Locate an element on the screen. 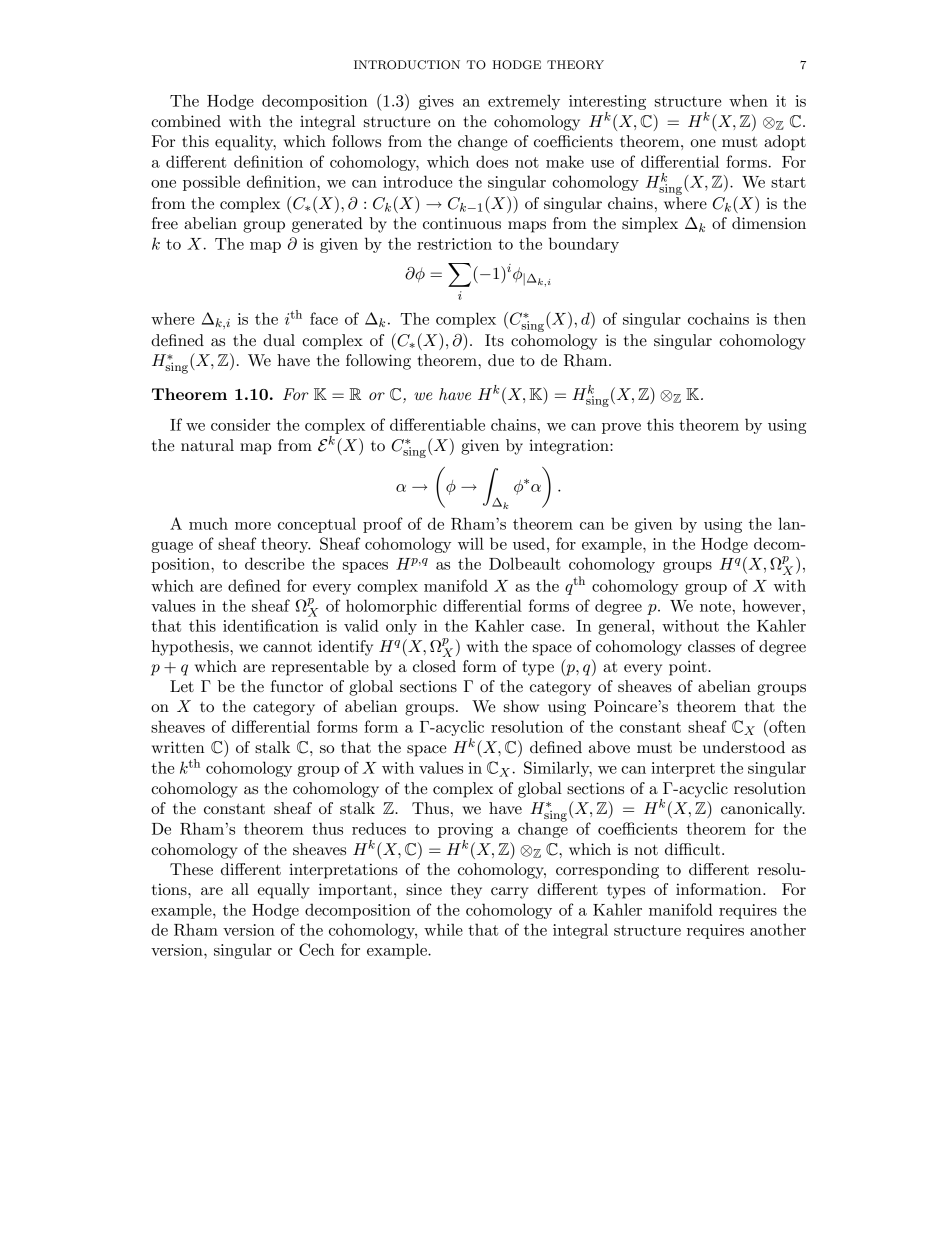 This screenshot has width=952, height=1233. point is located at coordinates (689, 668).
